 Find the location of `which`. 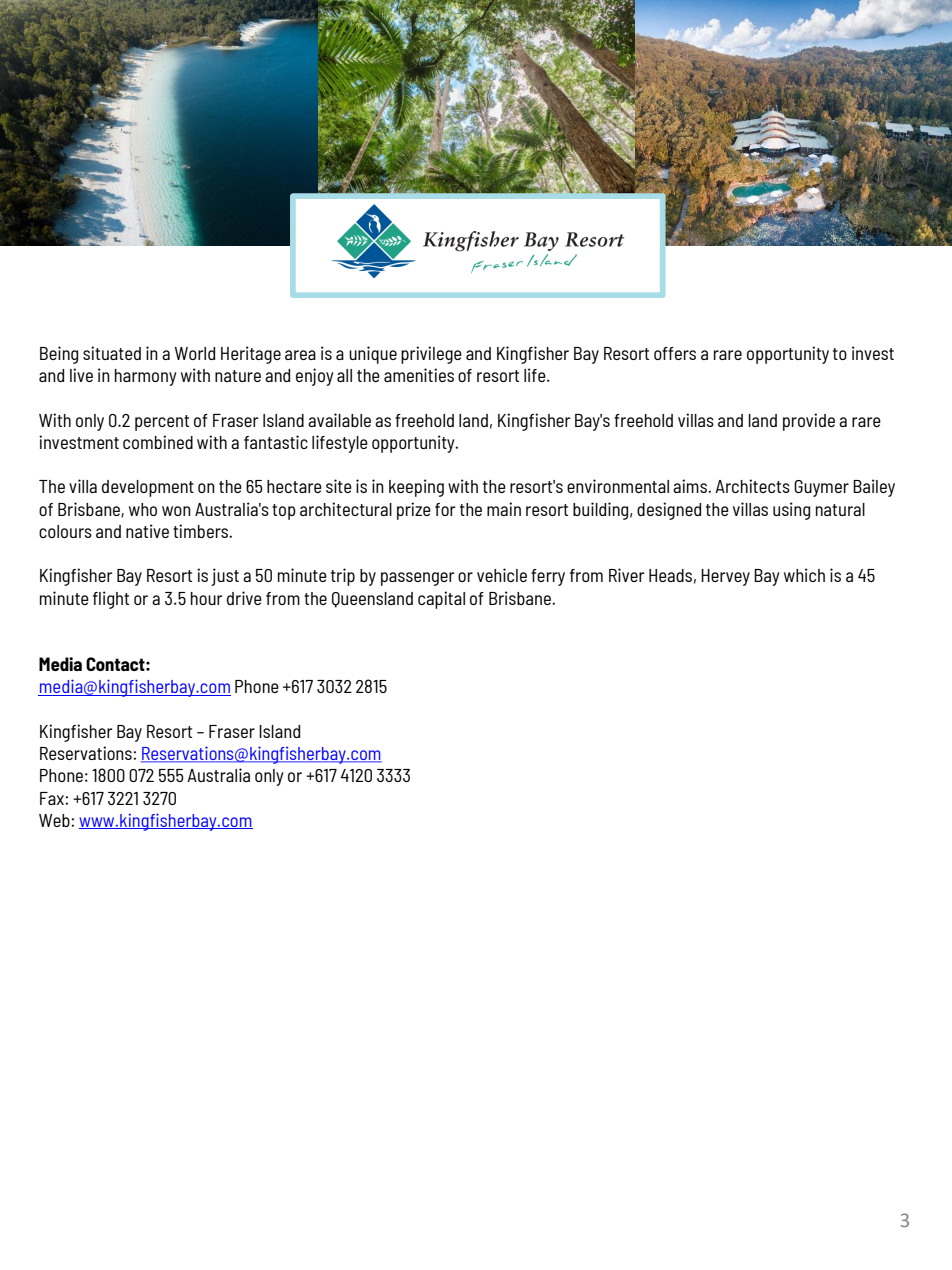

which is located at coordinates (804, 575).
